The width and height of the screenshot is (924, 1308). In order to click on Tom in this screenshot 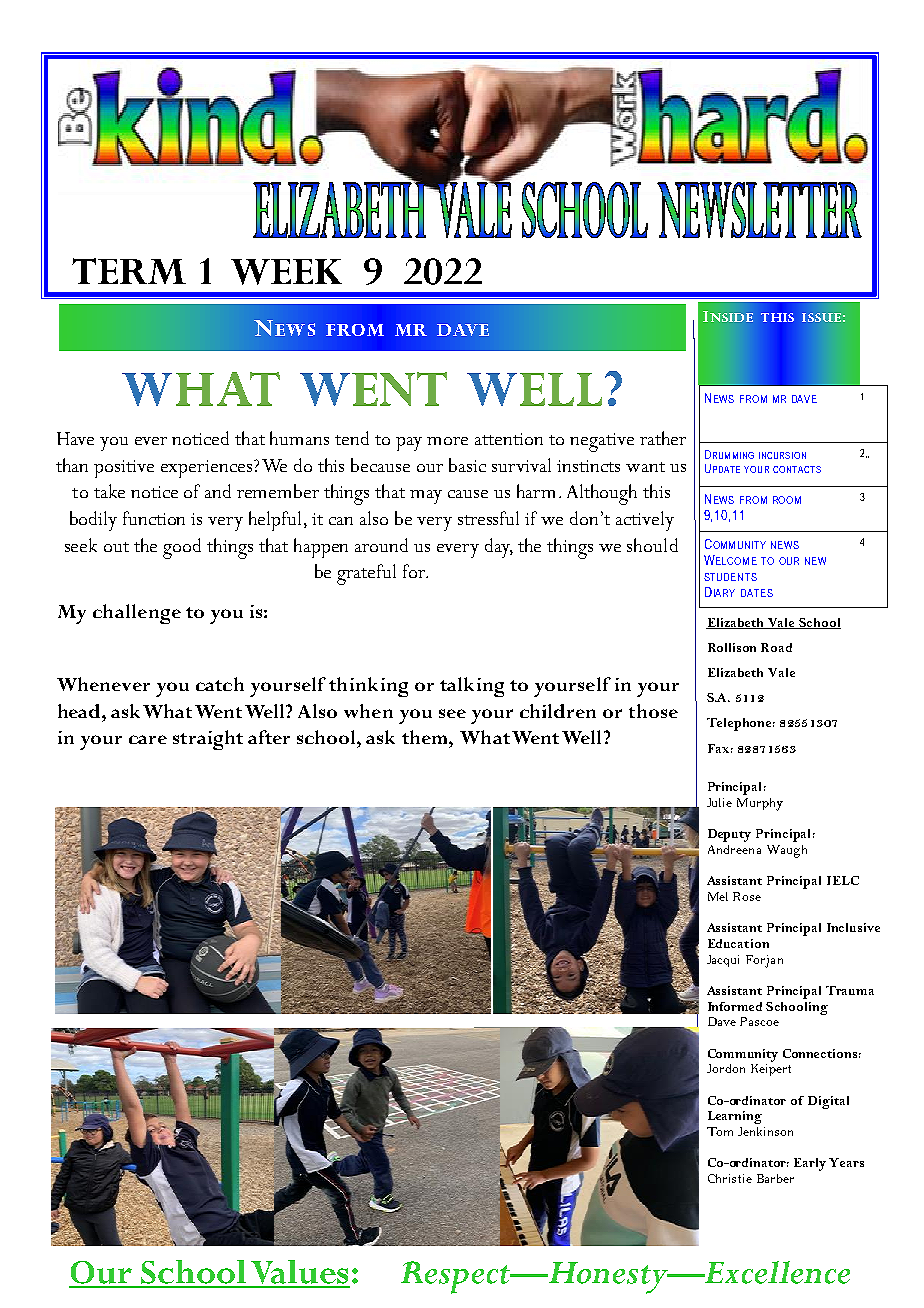, I will do `click(720, 1131)`.
